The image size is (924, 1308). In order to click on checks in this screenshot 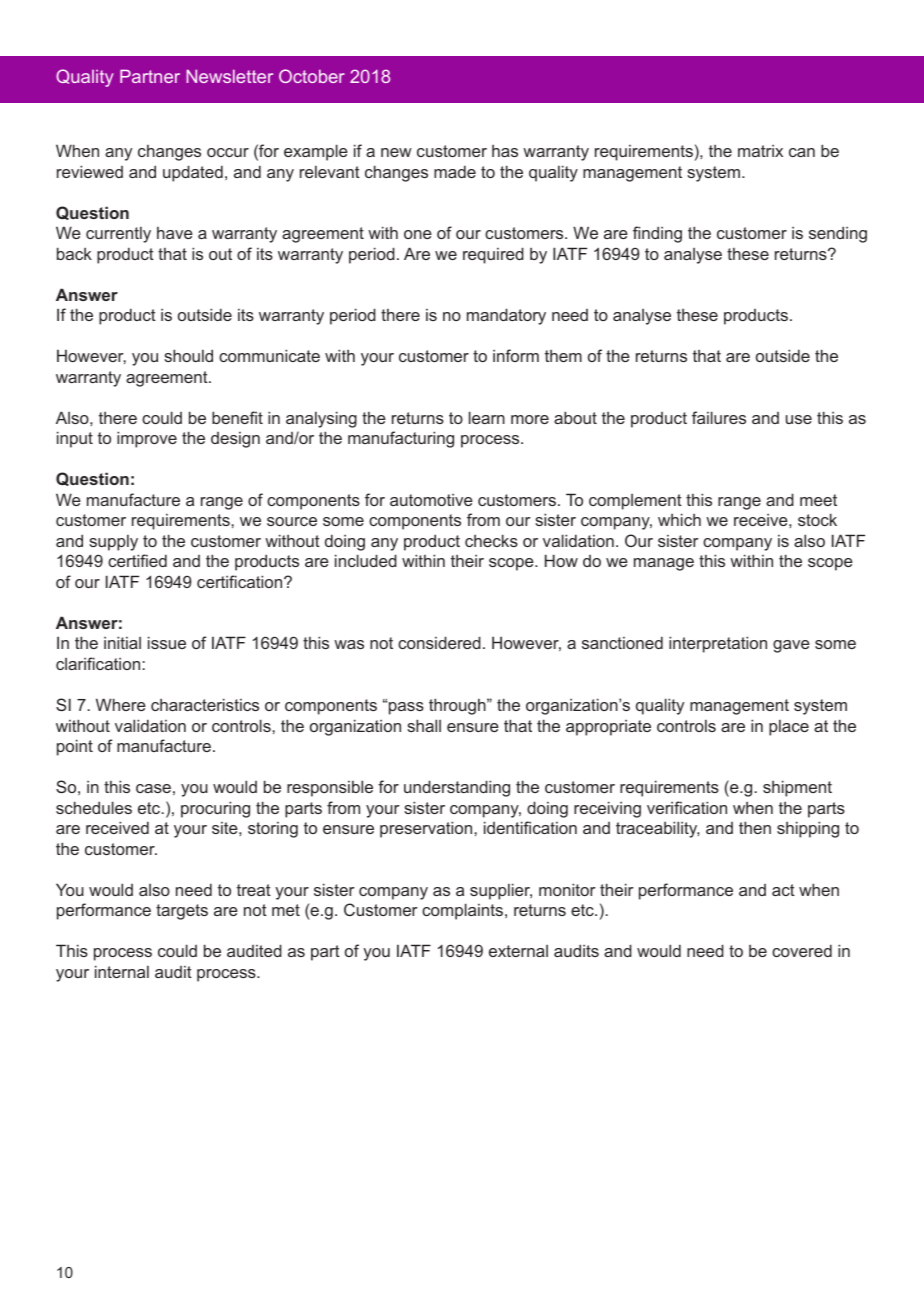, I will do `click(491, 540)`.
